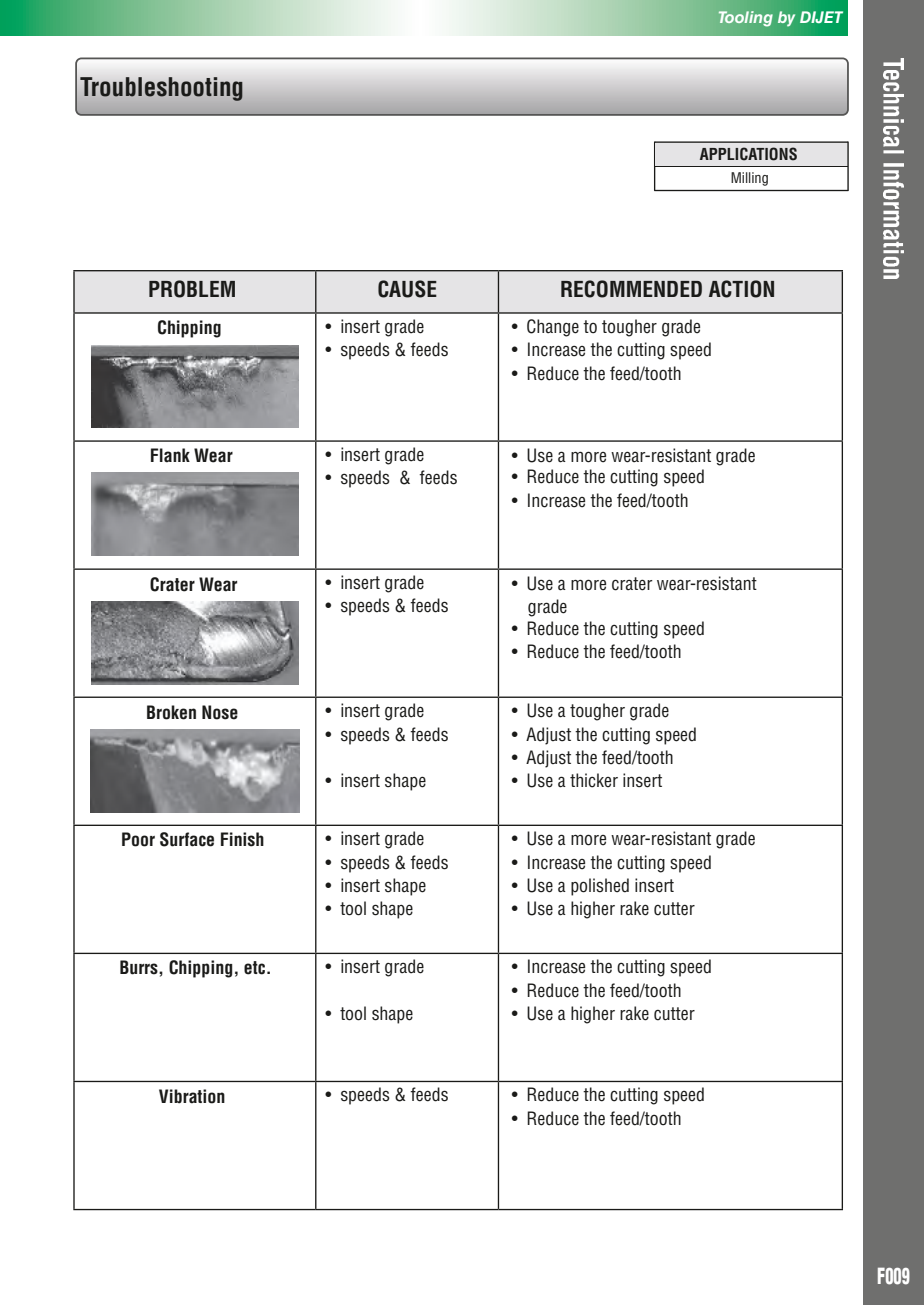  What do you see at coordinates (600, 887) in the image?
I see `polished` at bounding box center [600, 887].
